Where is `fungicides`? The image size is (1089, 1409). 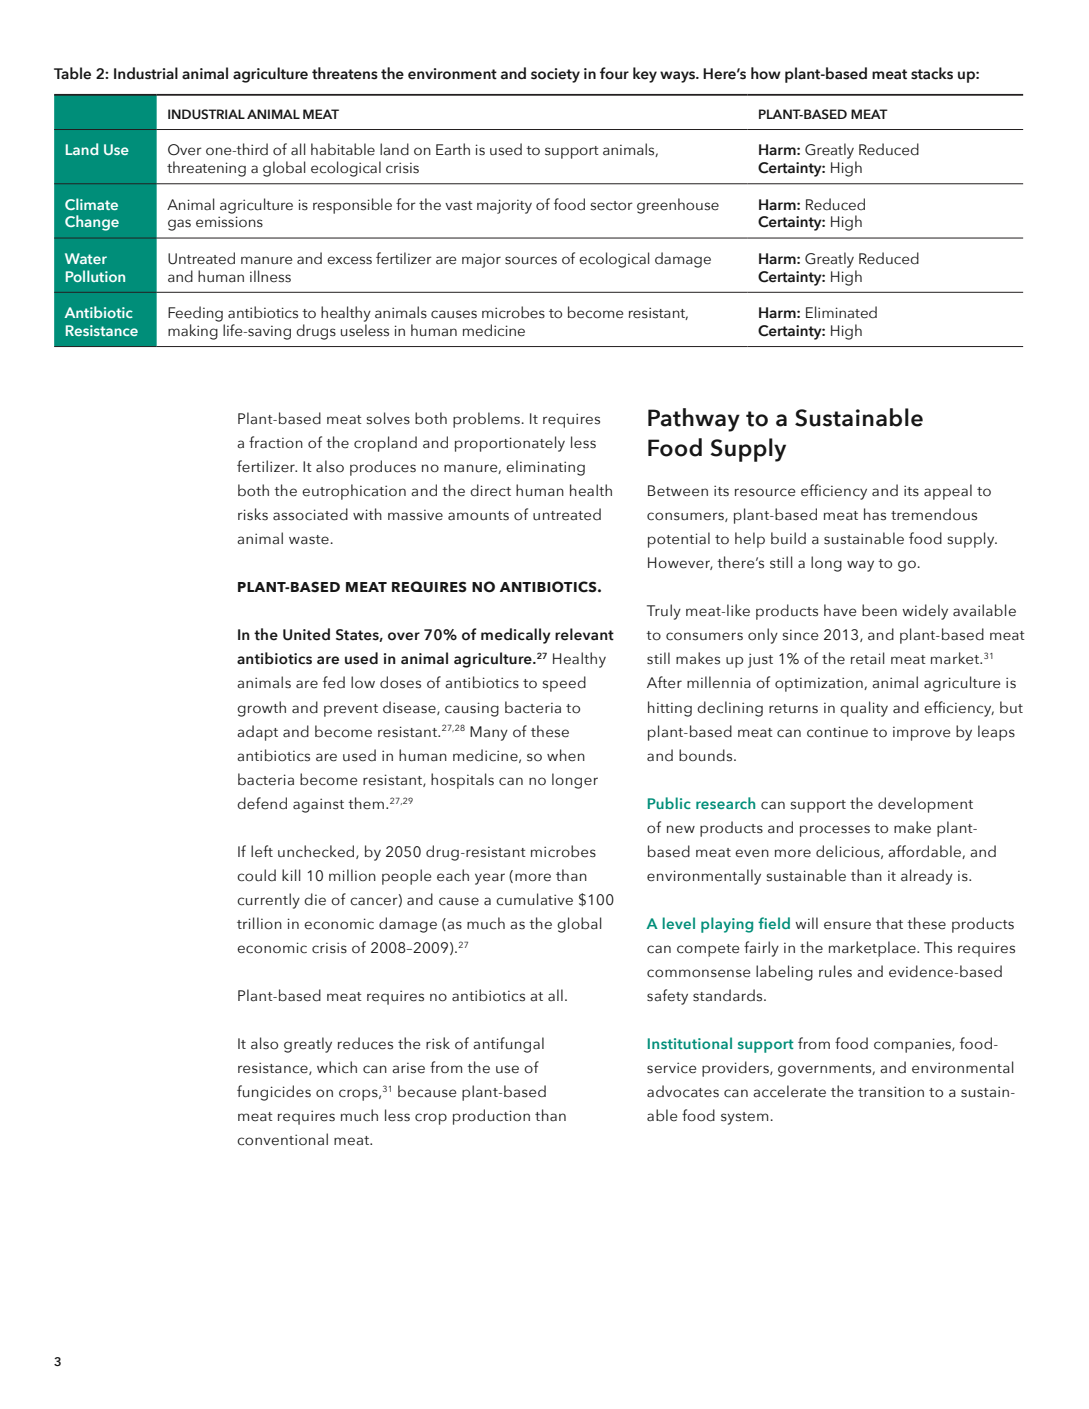 fungicides is located at coordinates (274, 1093).
